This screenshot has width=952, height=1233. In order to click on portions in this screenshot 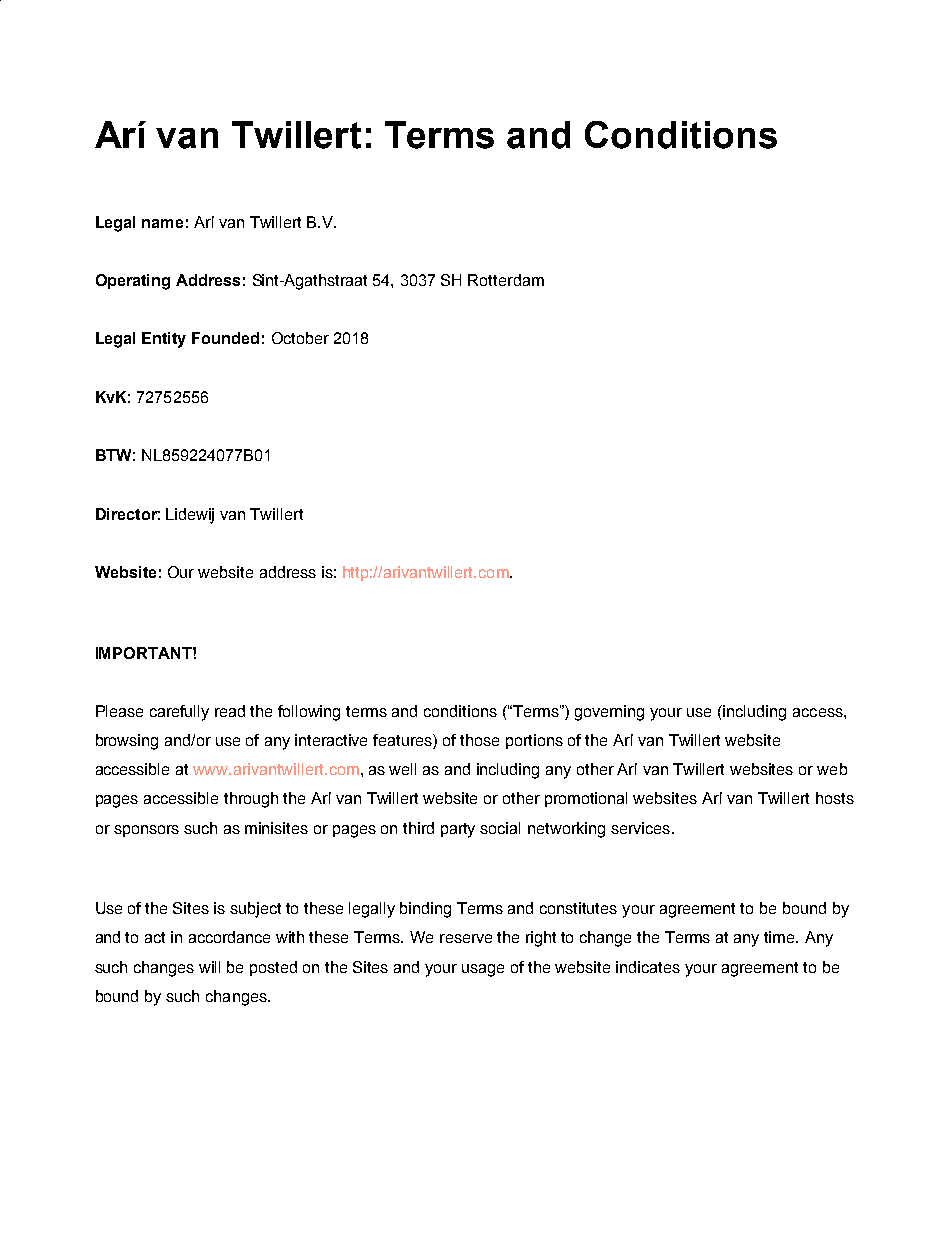, I will do `click(534, 741)`.
